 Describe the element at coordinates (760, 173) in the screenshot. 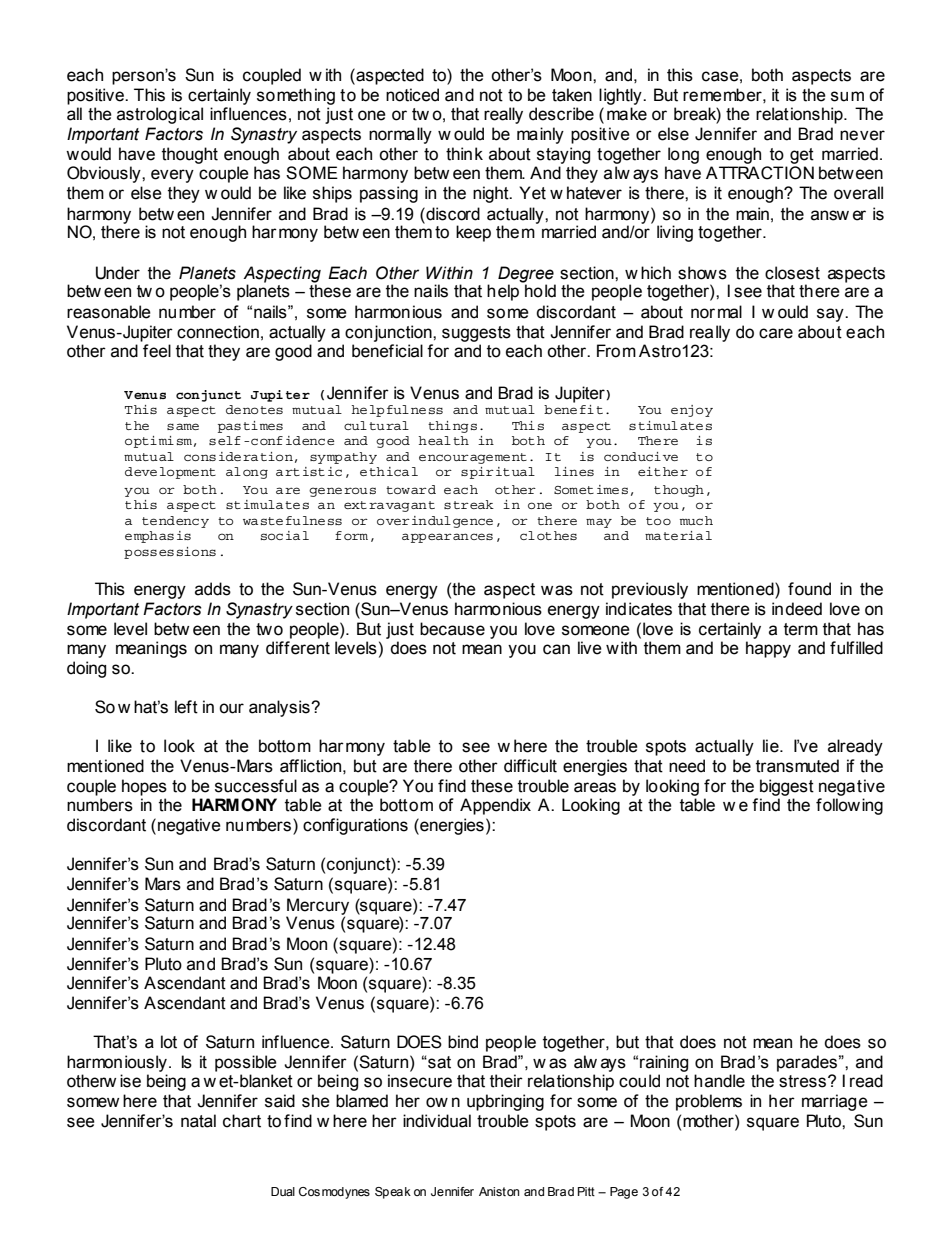

I see `ATTRACTION` at that location.
